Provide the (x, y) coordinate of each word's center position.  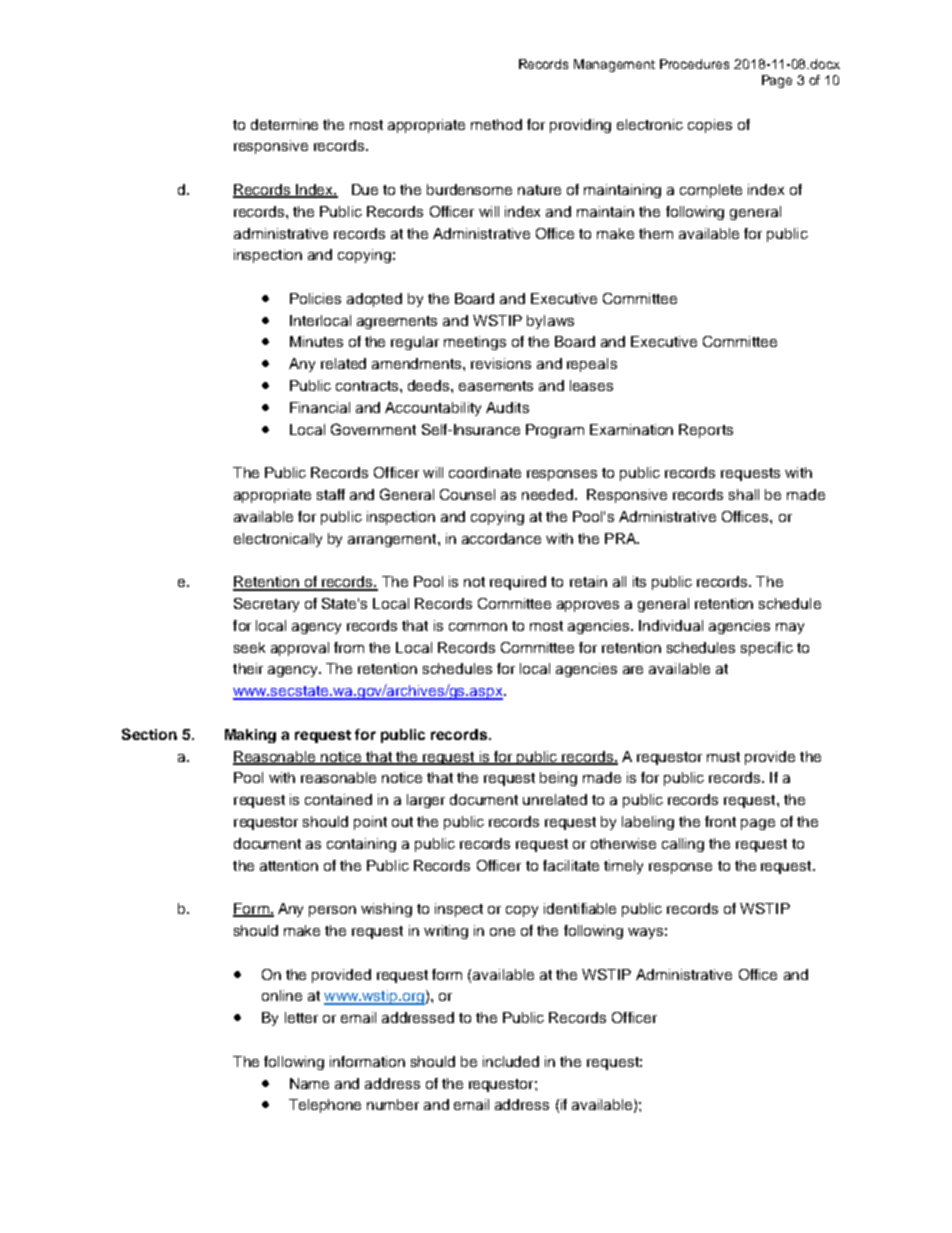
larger (426, 801)
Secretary (266, 605)
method (496, 124)
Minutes (316, 341)
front (720, 821)
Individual (671, 625)
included (511, 1061)
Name (309, 1083)
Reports (706, 431)
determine (284, 124)
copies (710, 126)
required (518, 583)
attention (289, 865)
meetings (475, 343)
